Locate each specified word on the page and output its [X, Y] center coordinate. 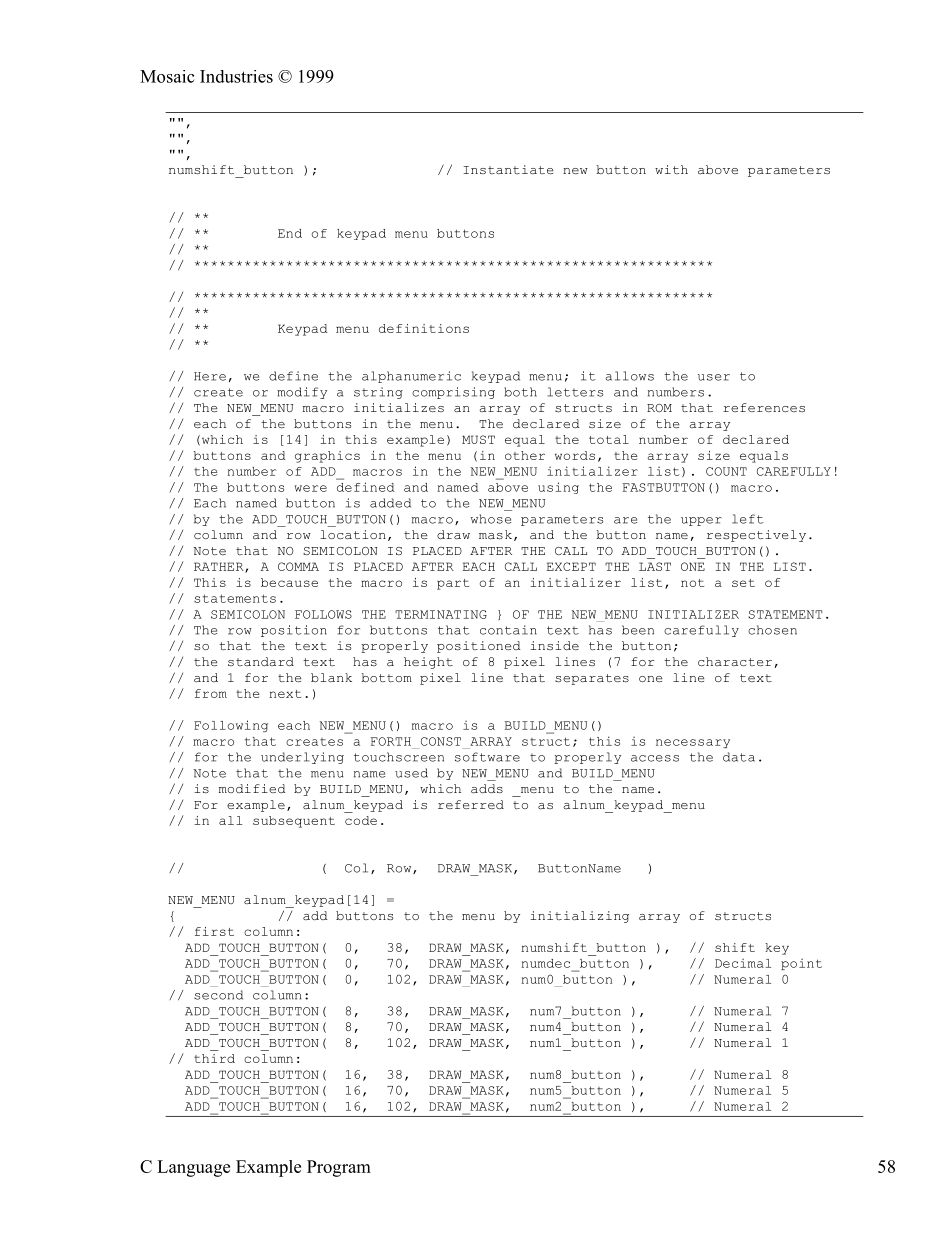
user [714, 377]
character [735, 662]
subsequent [294, 822]
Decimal [743, 963]
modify [302, 393]
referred [471, 805]
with [671, 169]
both [520, 392]
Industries [236, 76]
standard [261, 661]
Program [339, 1168]
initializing [579, 917]
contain [508, 630]
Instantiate [508, 170]
